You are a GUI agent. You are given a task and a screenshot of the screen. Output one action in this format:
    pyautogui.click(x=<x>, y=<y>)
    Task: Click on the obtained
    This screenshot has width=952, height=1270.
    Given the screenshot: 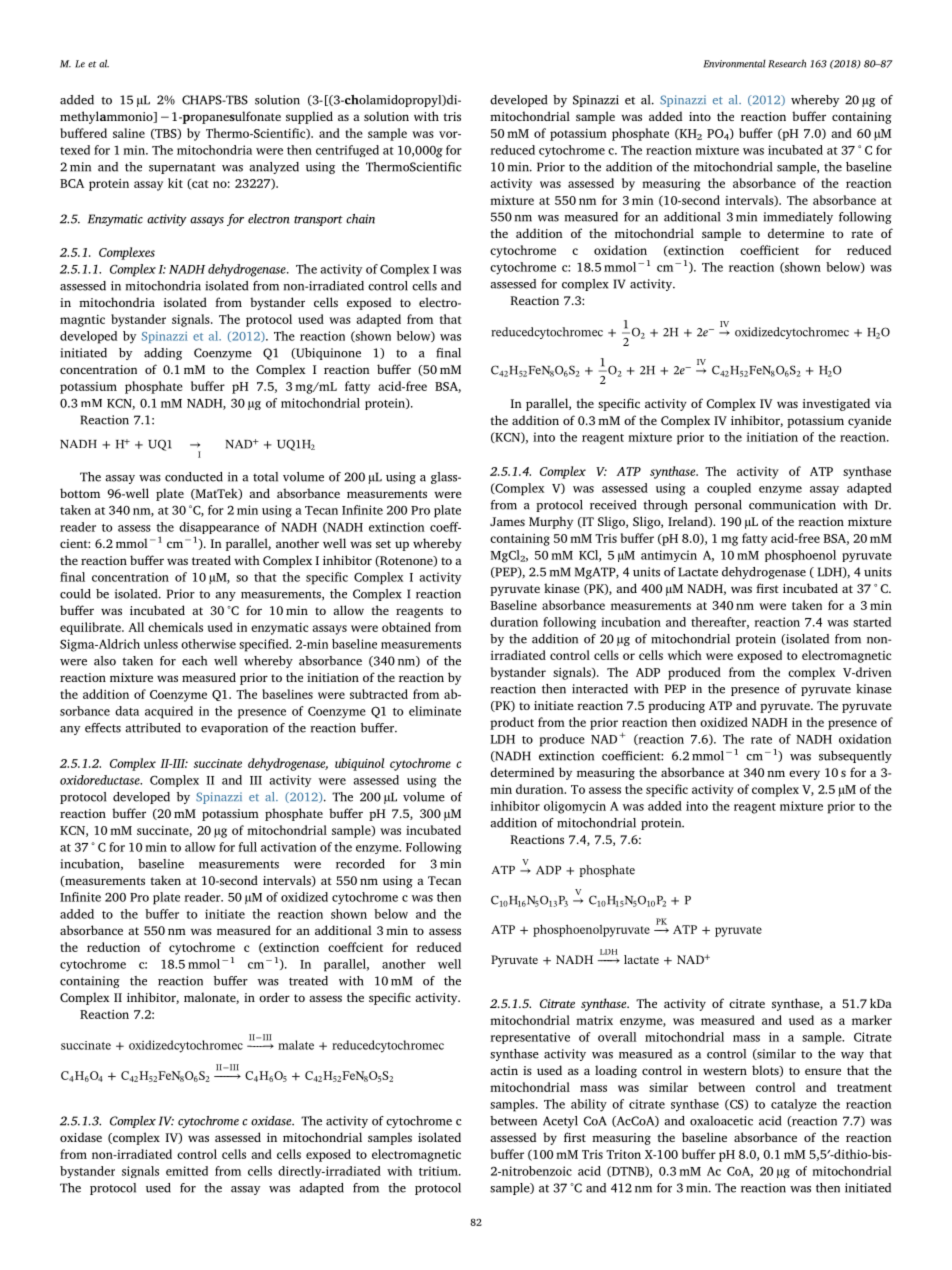 What is the action you would take?
    pyautogui.click(x=406, y=627)
